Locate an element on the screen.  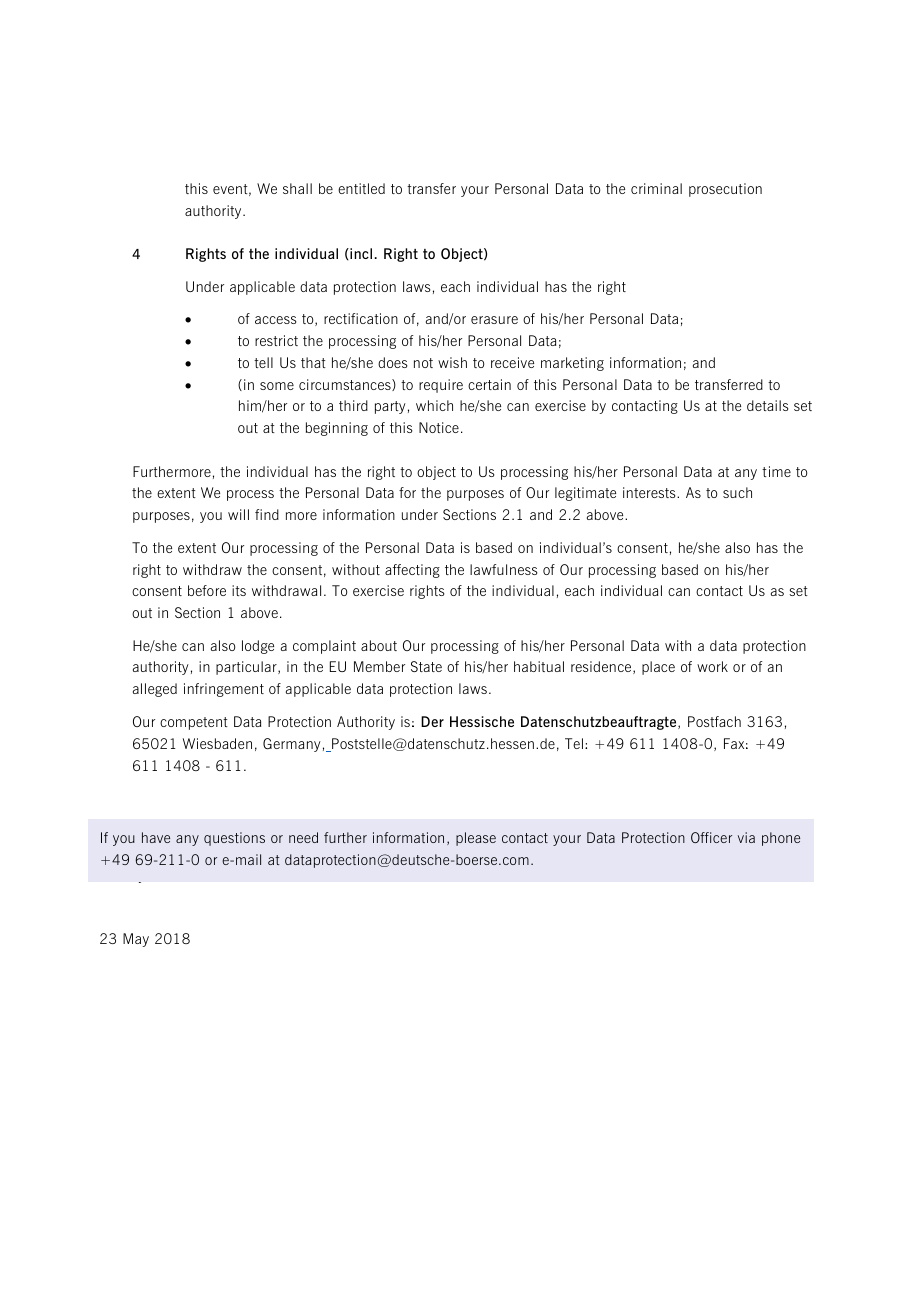
entitled is located at coordinates (361, 188).
